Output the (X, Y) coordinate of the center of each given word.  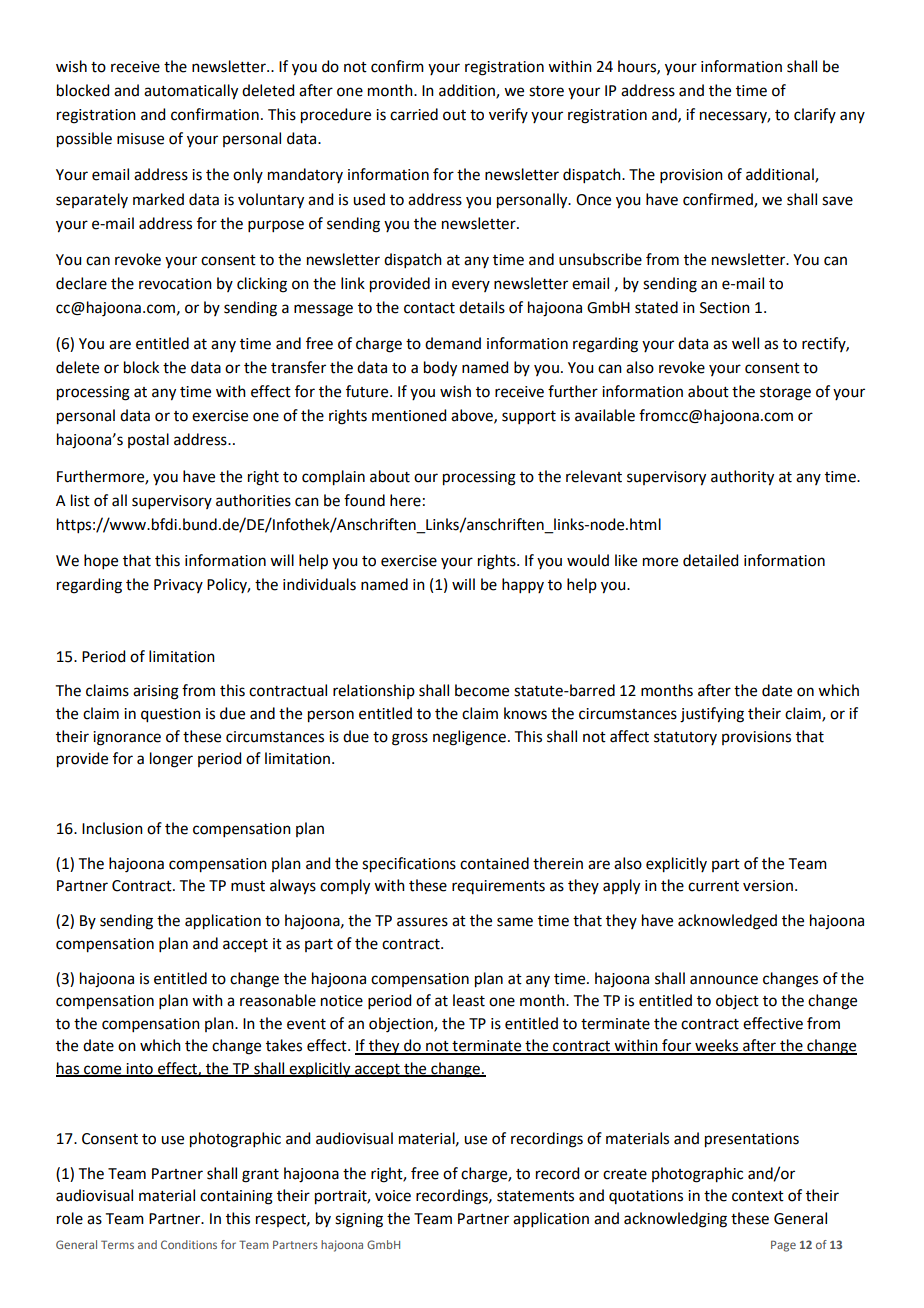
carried (414, 114)
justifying (712, 715)
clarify (815, 115)
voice (393, 1196)
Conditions (189, 1244)
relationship (374, 691)
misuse (140, 139)
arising (156, 692)
